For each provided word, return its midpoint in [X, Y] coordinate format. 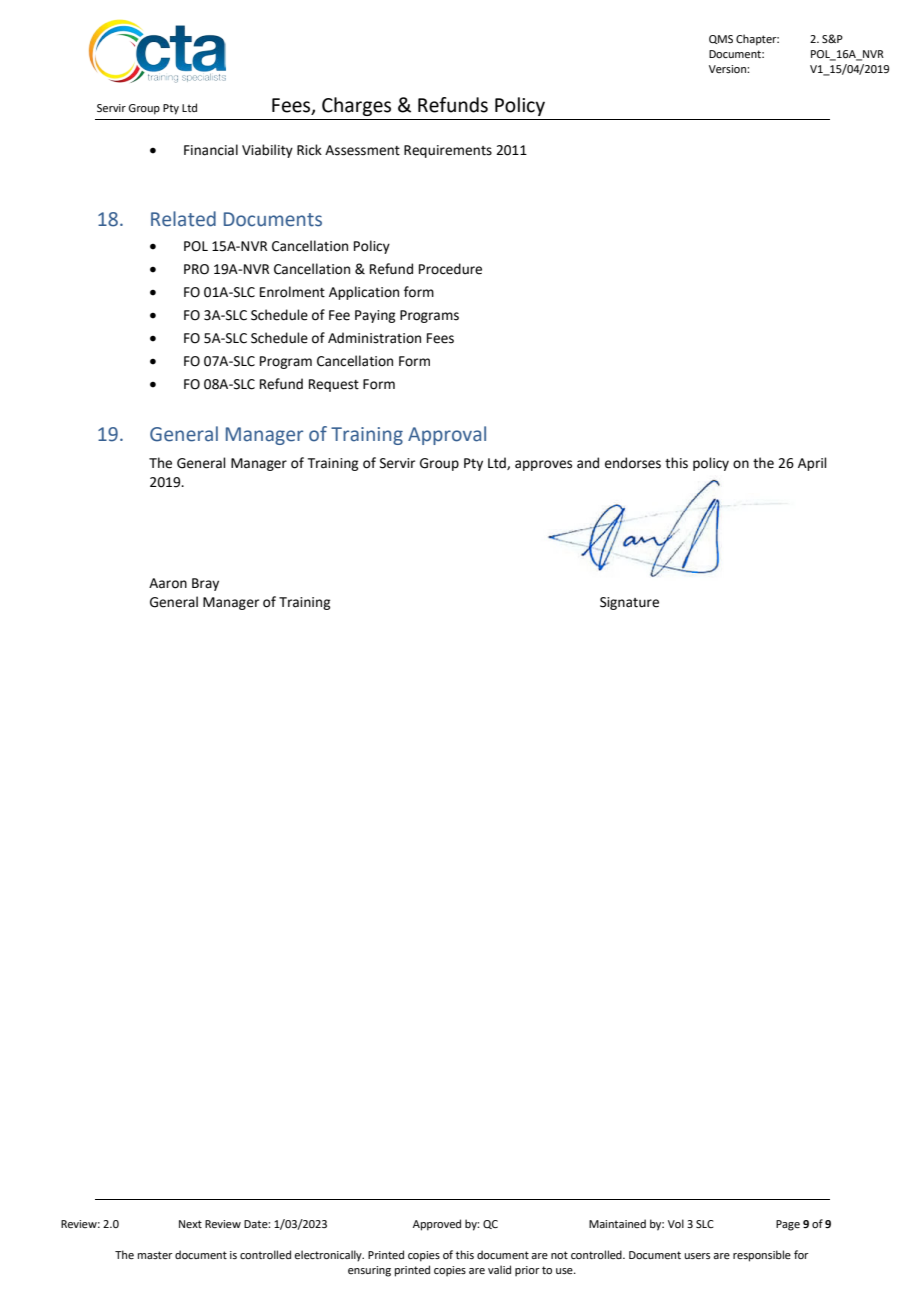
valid [499, 1269]
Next [190, 1224]
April [812, 464]
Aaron [168, 583]
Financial [211, 150]
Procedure [450, 269]
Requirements [448, 151]
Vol [676, 1223]
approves [543, 465]
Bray [205, 584]
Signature [629, 603]
